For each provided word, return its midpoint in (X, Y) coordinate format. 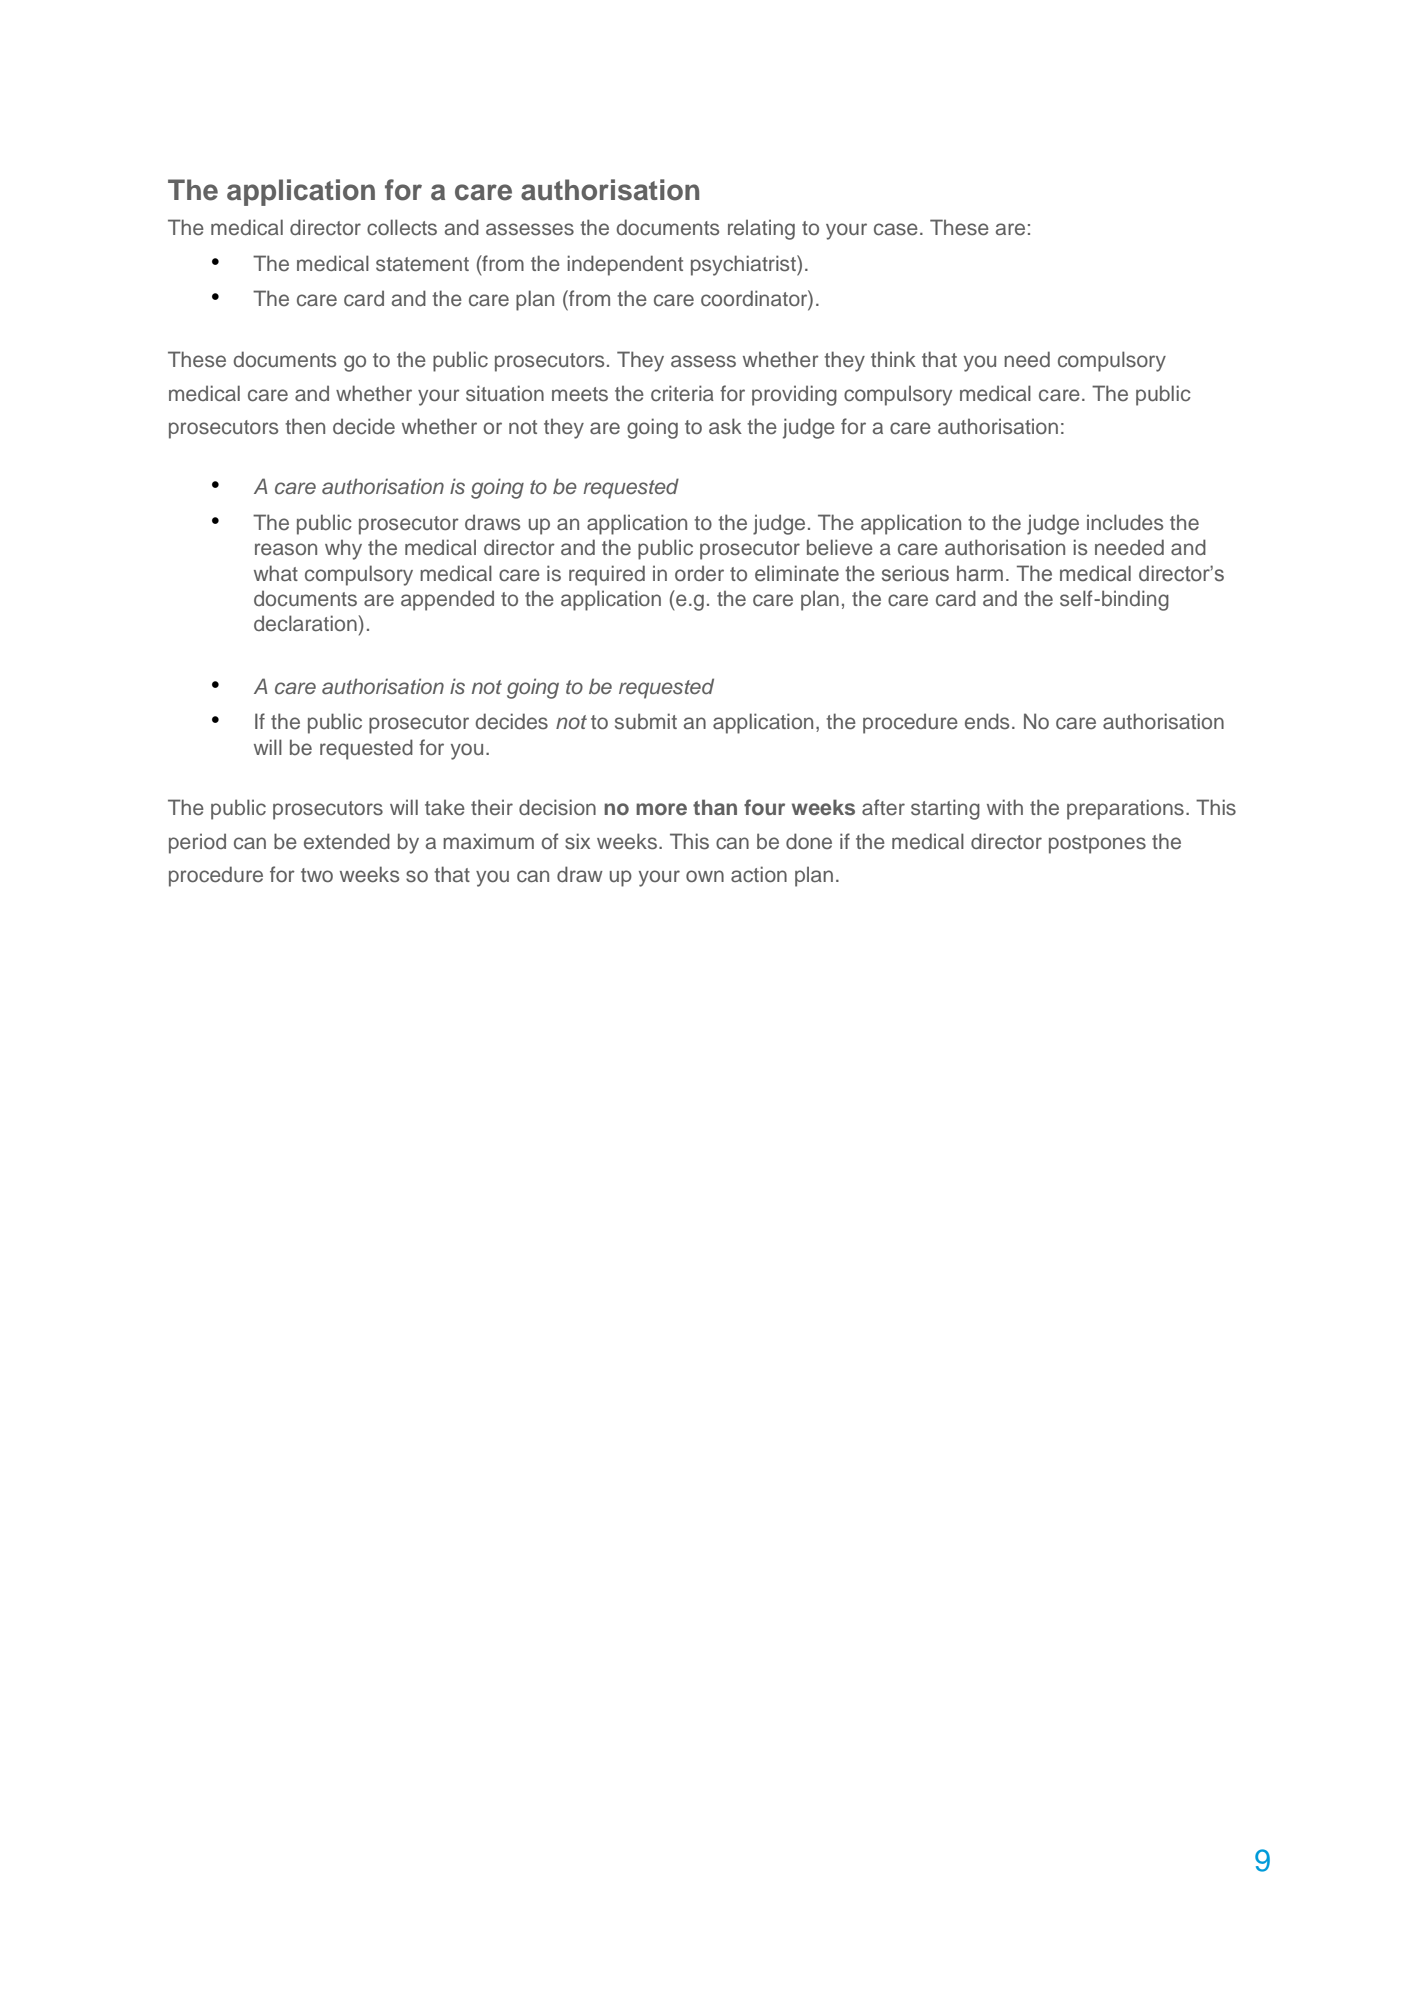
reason (286, 549)
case (896, 229)
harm (980, 573)
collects (402, 227)
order (699, 573)
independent (625, 265)
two (317, 875)
